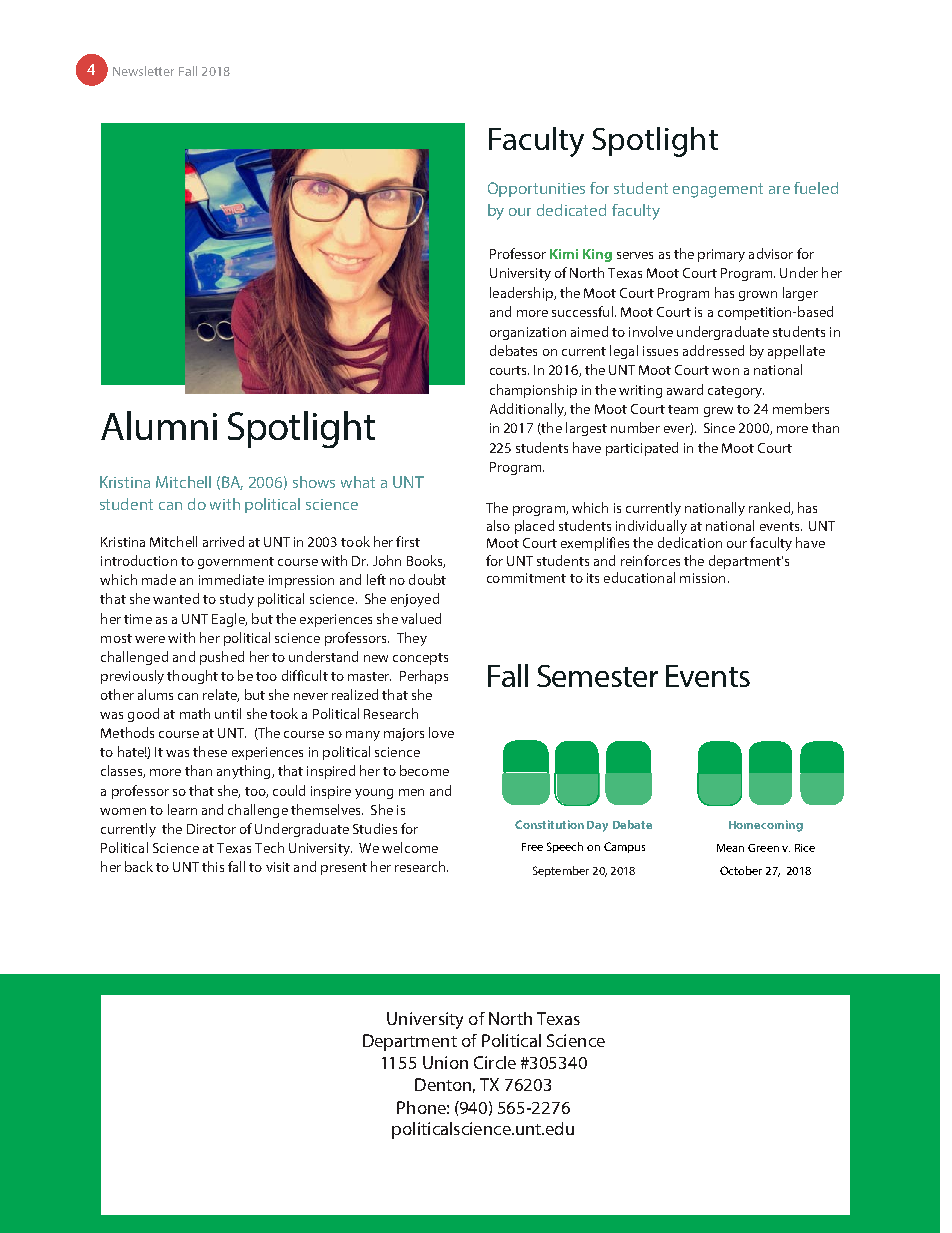  I want to click on doubt, so click(427, 579).
